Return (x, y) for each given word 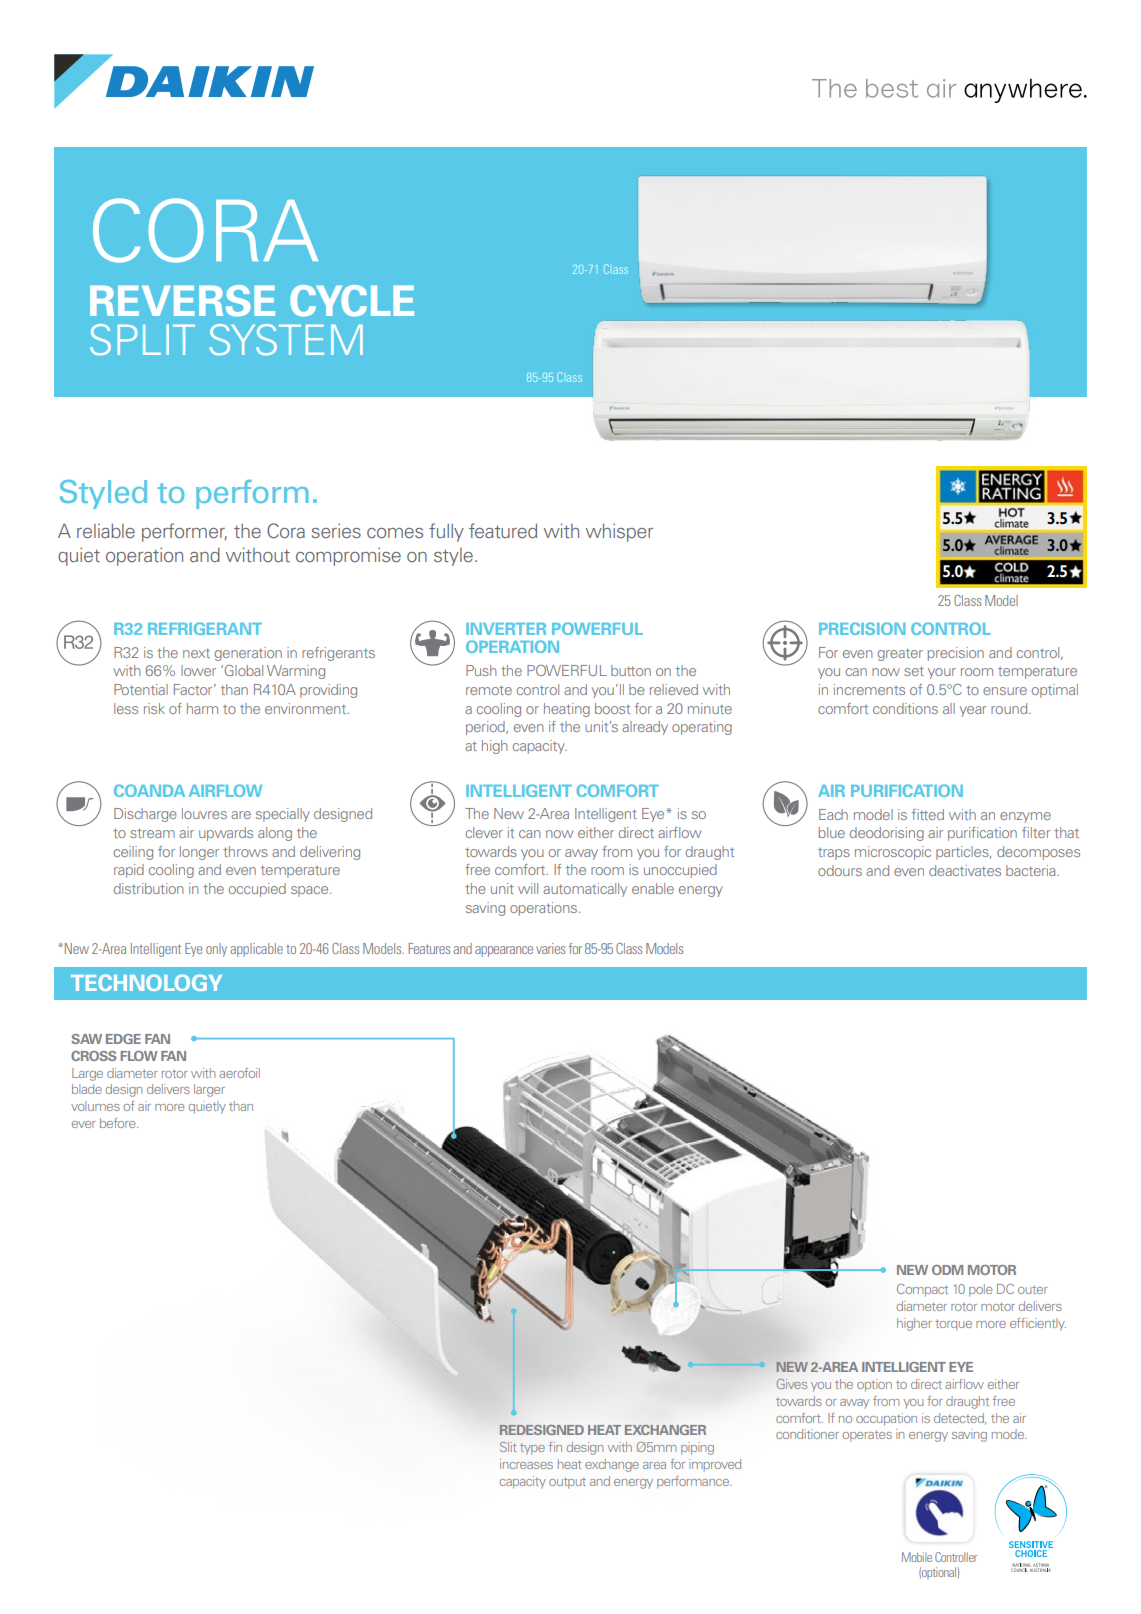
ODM (947, 1270)
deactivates (965, 870)
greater (900, 654)
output (567, 1483)
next (196, 653)
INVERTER (506, 629)
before (119, 1123)
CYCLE (352, 301)
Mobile (917, 1557)
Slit (508, 1447)
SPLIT (142, 340)
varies (550, 948)
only (216, 950)
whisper (619, 532)
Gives (791, 1384)
